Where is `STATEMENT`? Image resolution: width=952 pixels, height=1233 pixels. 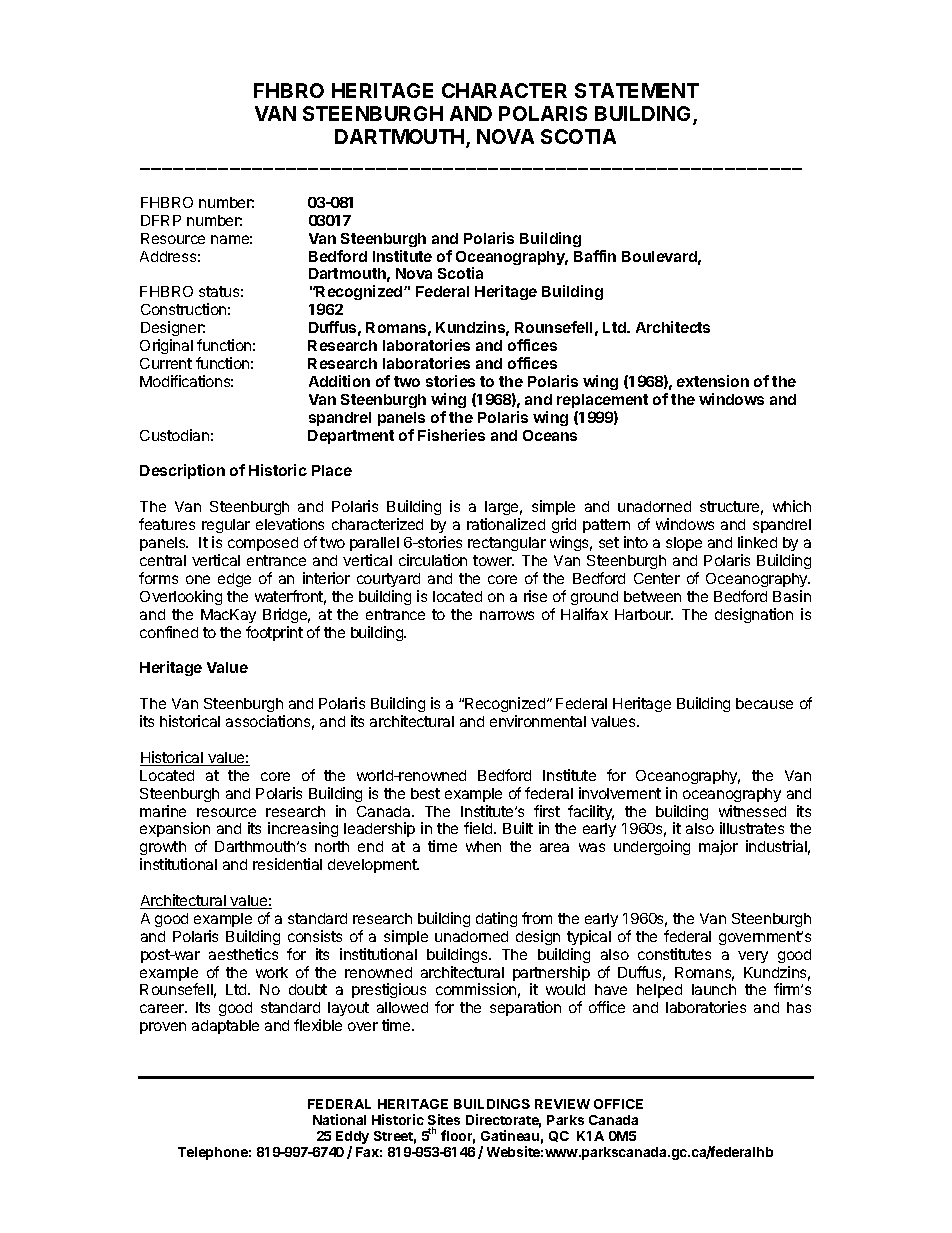
STATEMENT is located at coordinates (637, 90).
